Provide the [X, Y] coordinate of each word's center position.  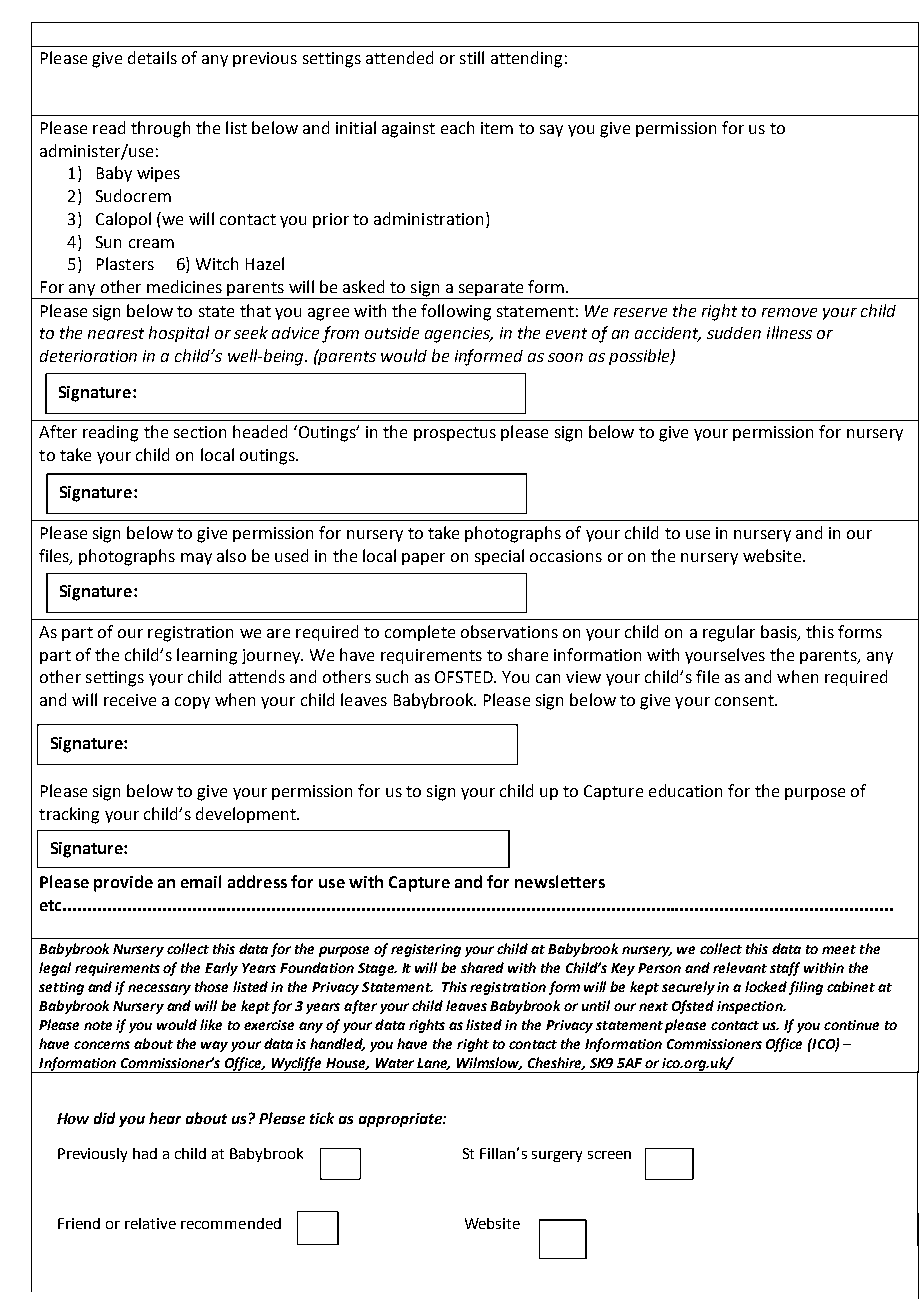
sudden [734, 333]
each [457, 127]
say [551, 131]
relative [150, 1223]
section [200, 432]
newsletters [560, 881]
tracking [69, 815]
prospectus [455, 434]
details [152, 57]
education [685, 790]
